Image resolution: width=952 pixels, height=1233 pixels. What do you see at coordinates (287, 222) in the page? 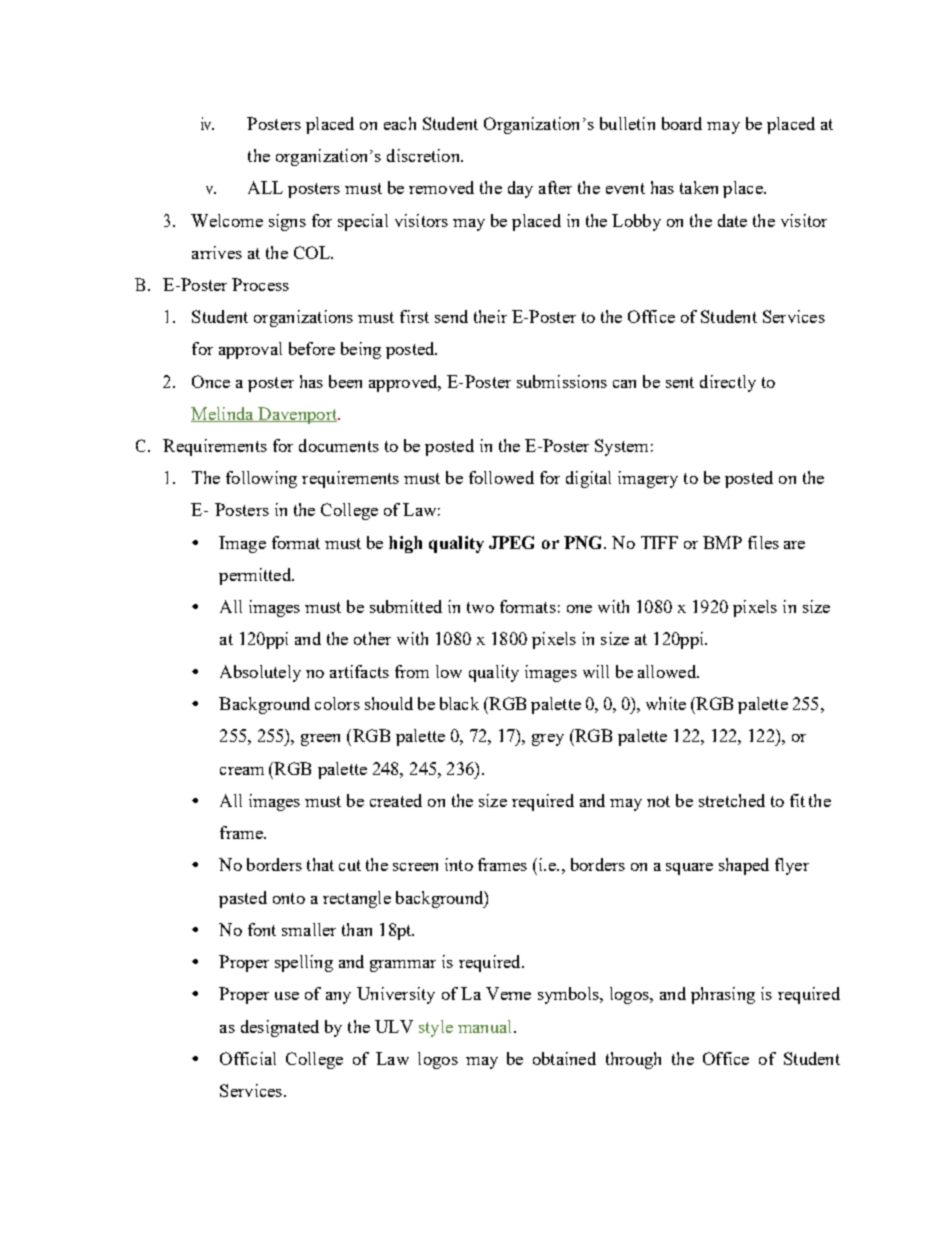
I see `signs` at bounding box center [287, 222].
